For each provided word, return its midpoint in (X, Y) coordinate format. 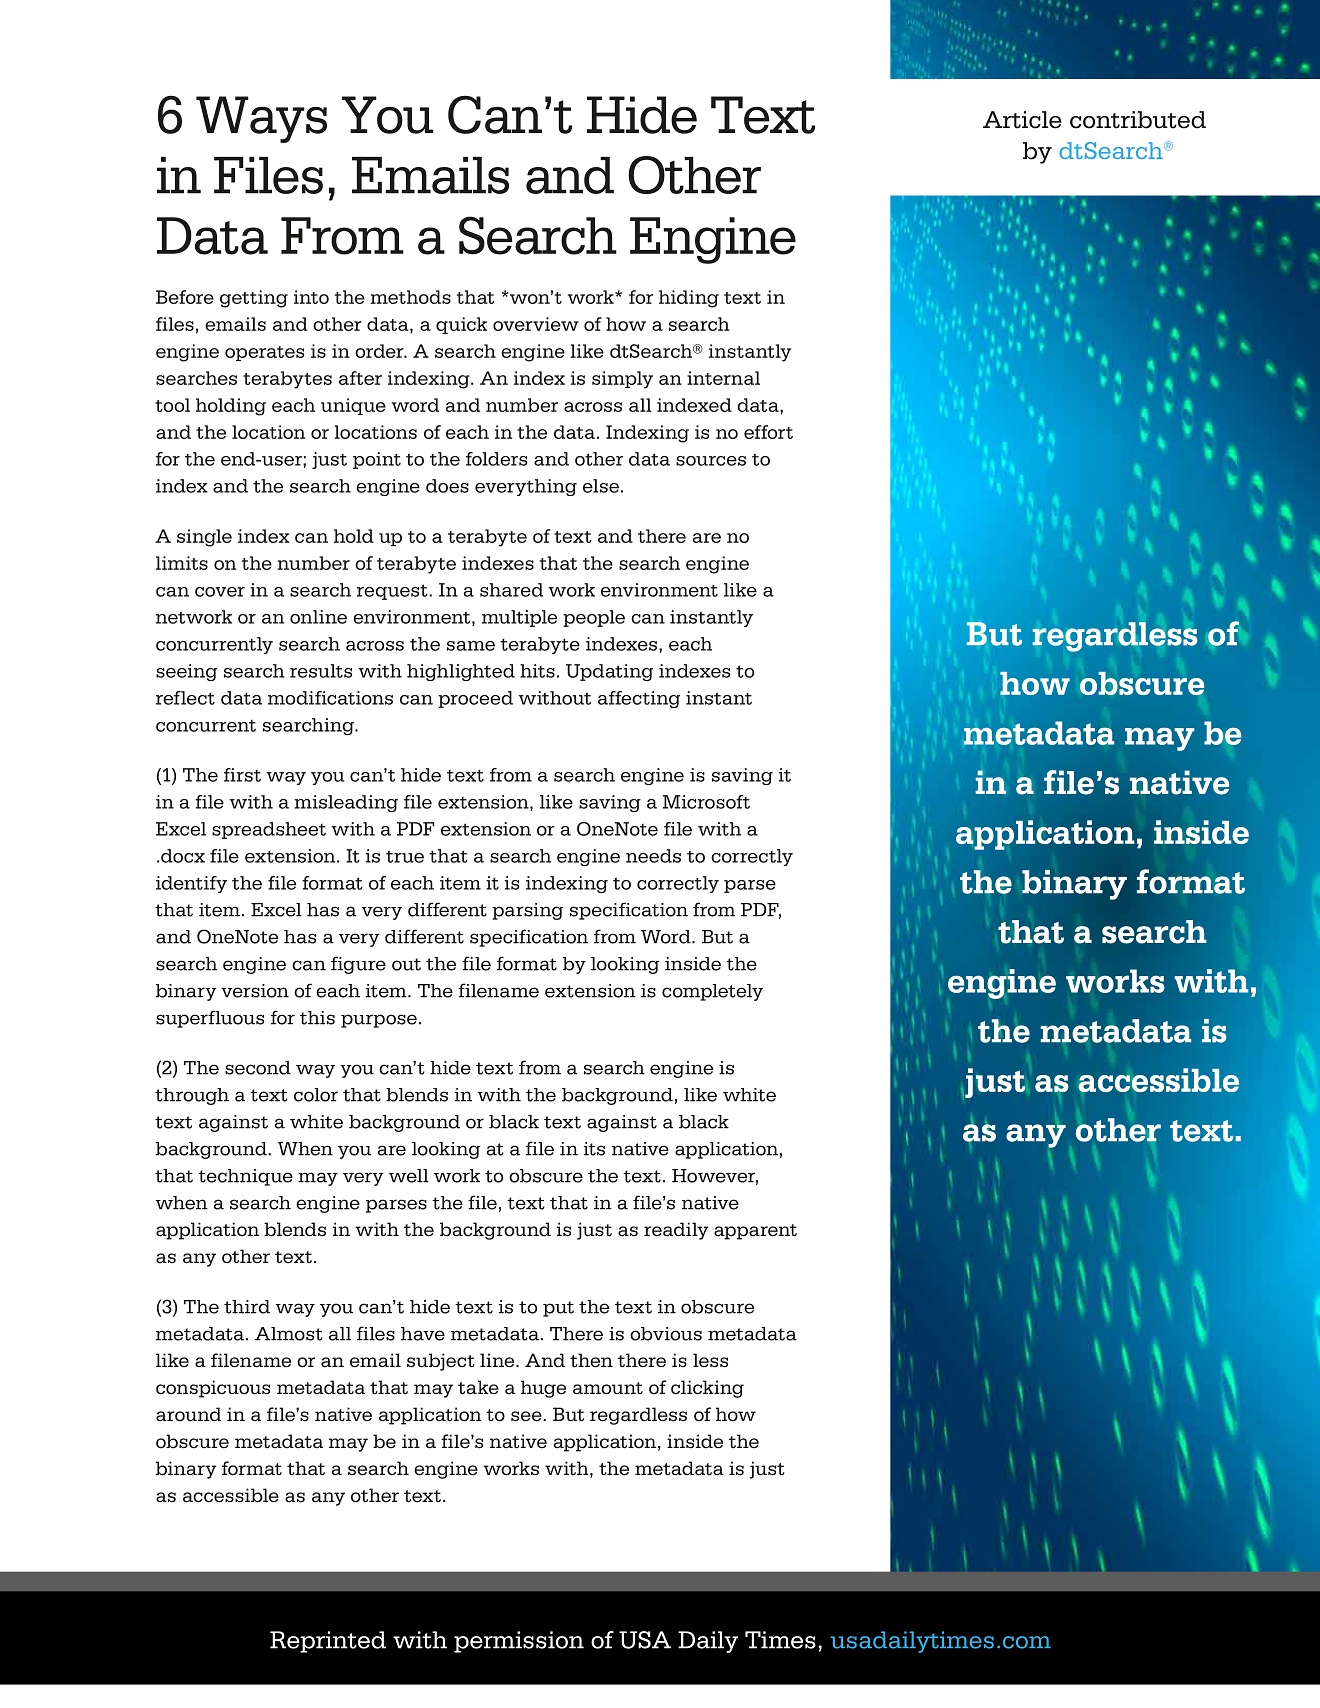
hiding (689, 299)
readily (676, 1231)
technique (245, 1177)
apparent (755, 1232)
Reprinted (328, 1642)
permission (519, 1642)
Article (1022, 120)
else (601, 486)
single (204, 538)
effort (768, 432)
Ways (261, 119)
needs (653, 856)
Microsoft (706, 802)
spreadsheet (269, 830)
